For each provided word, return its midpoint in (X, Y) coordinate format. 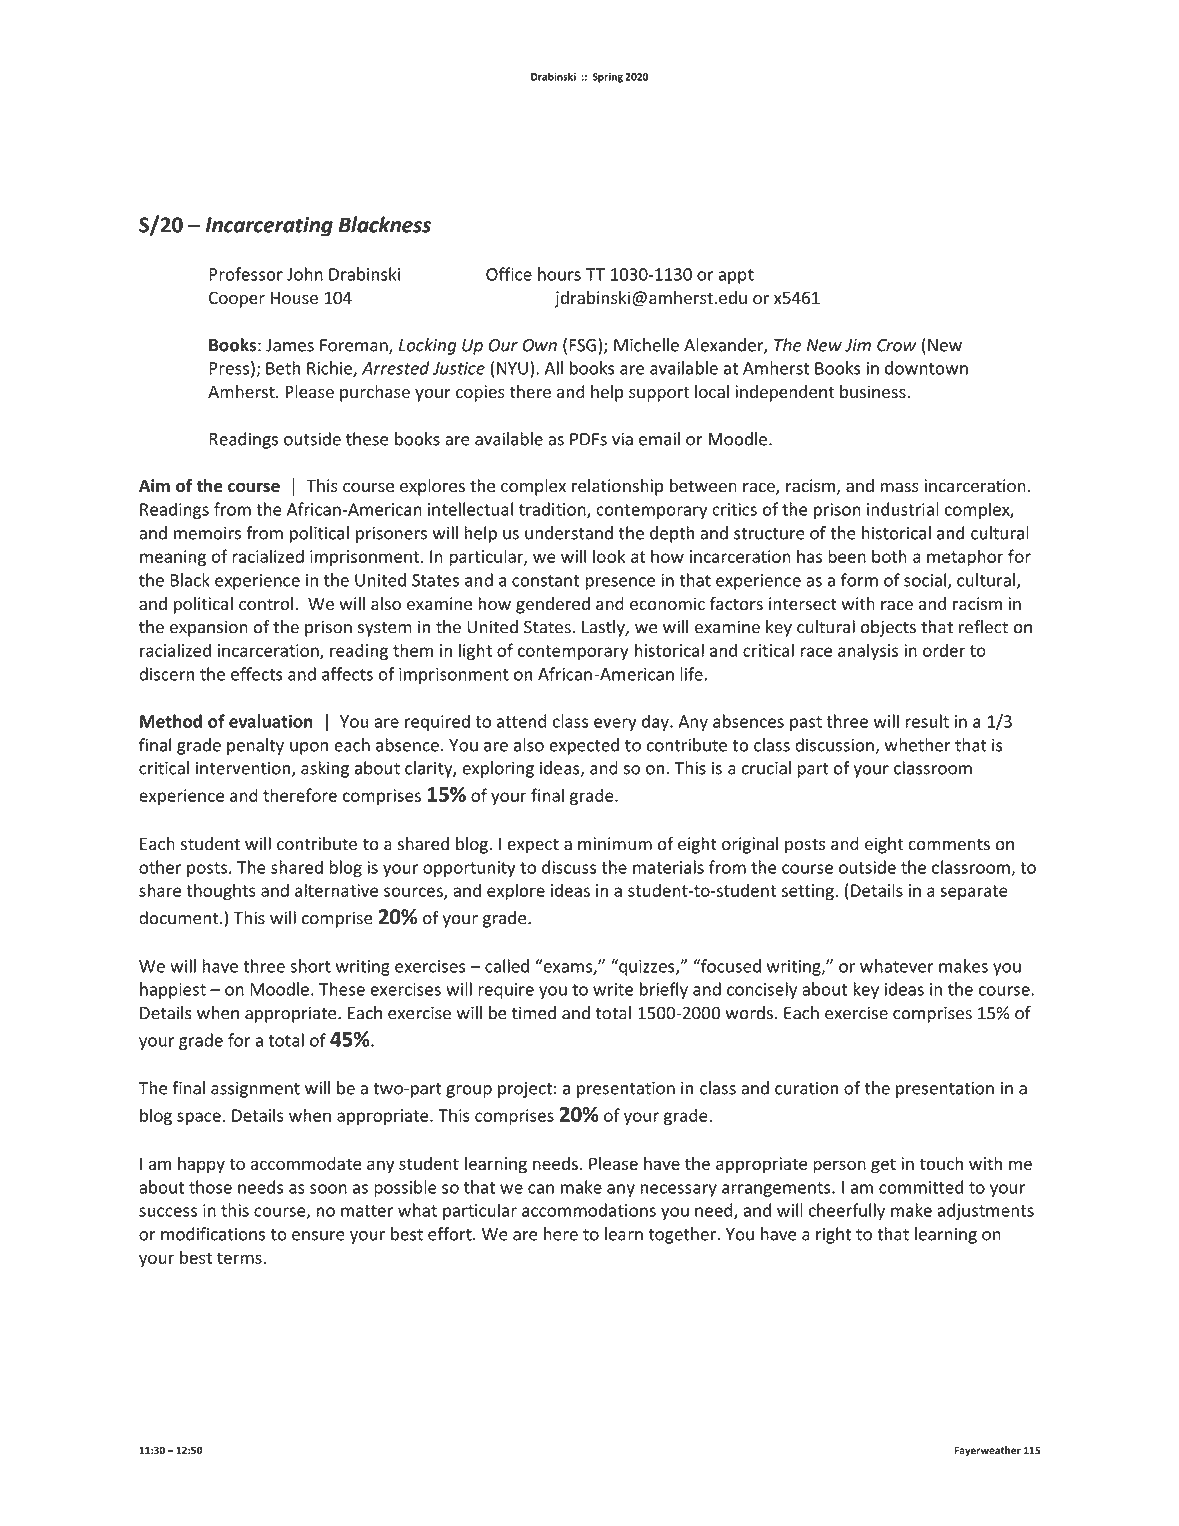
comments (949, 844)
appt (736, 276)
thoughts (221, 892)
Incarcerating (269, 227)
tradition (553, 510)
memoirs (207, 533)
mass (899, 488)
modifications (213, 1234)
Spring (608, 78)
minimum (615, 844)
